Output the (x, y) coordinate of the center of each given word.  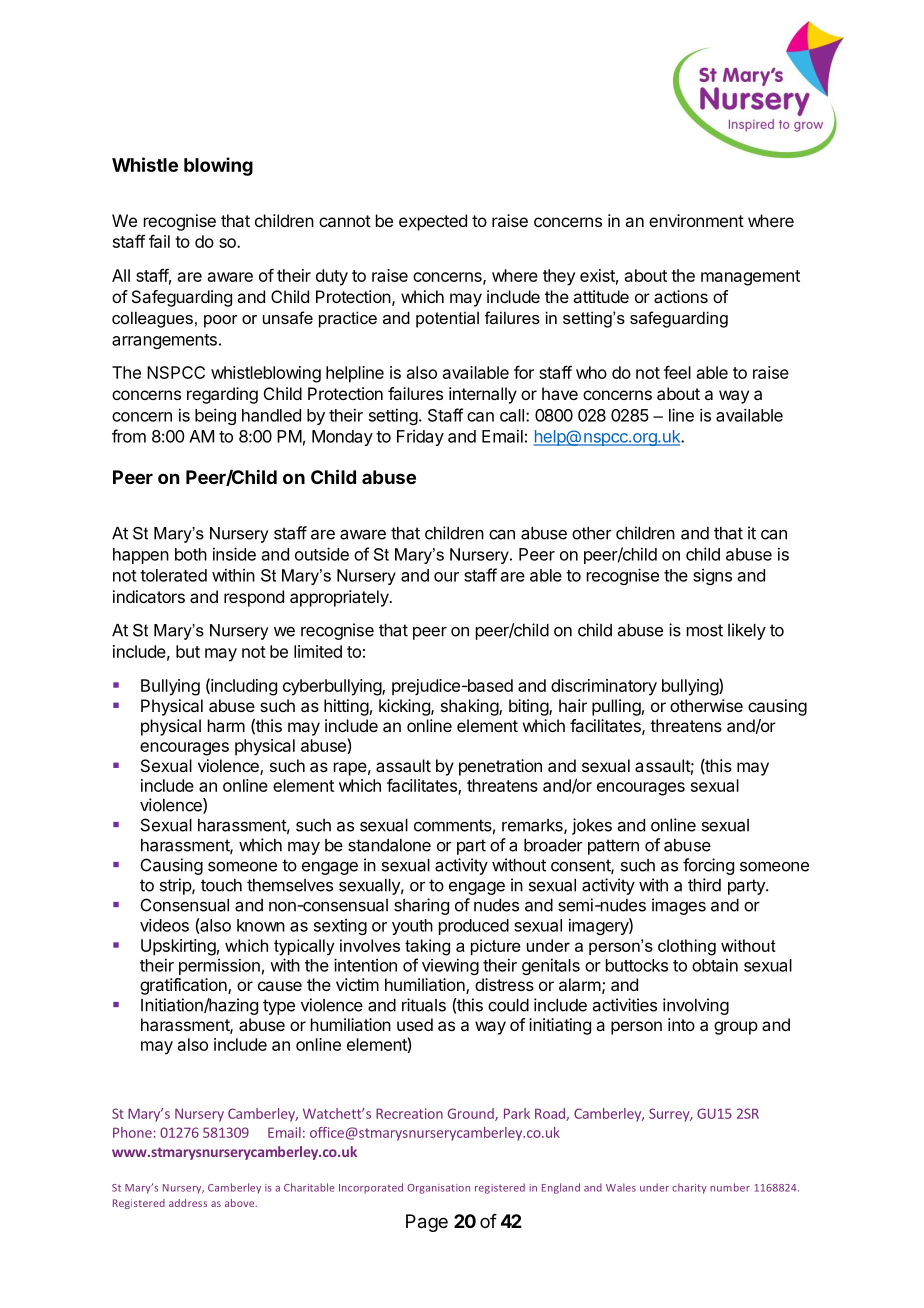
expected (433, 222)
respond (254, 598)
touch (221, 885)
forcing (708, 866)
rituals (424, 1005)
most (705, 630)
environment (696, 220)
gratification (184, 986)
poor (221, 321)
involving (696, 1006)
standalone (389, 845)
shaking (470, 707)
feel (677, 372)
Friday (420, 438)
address (188, 1203)
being (215, 416)
